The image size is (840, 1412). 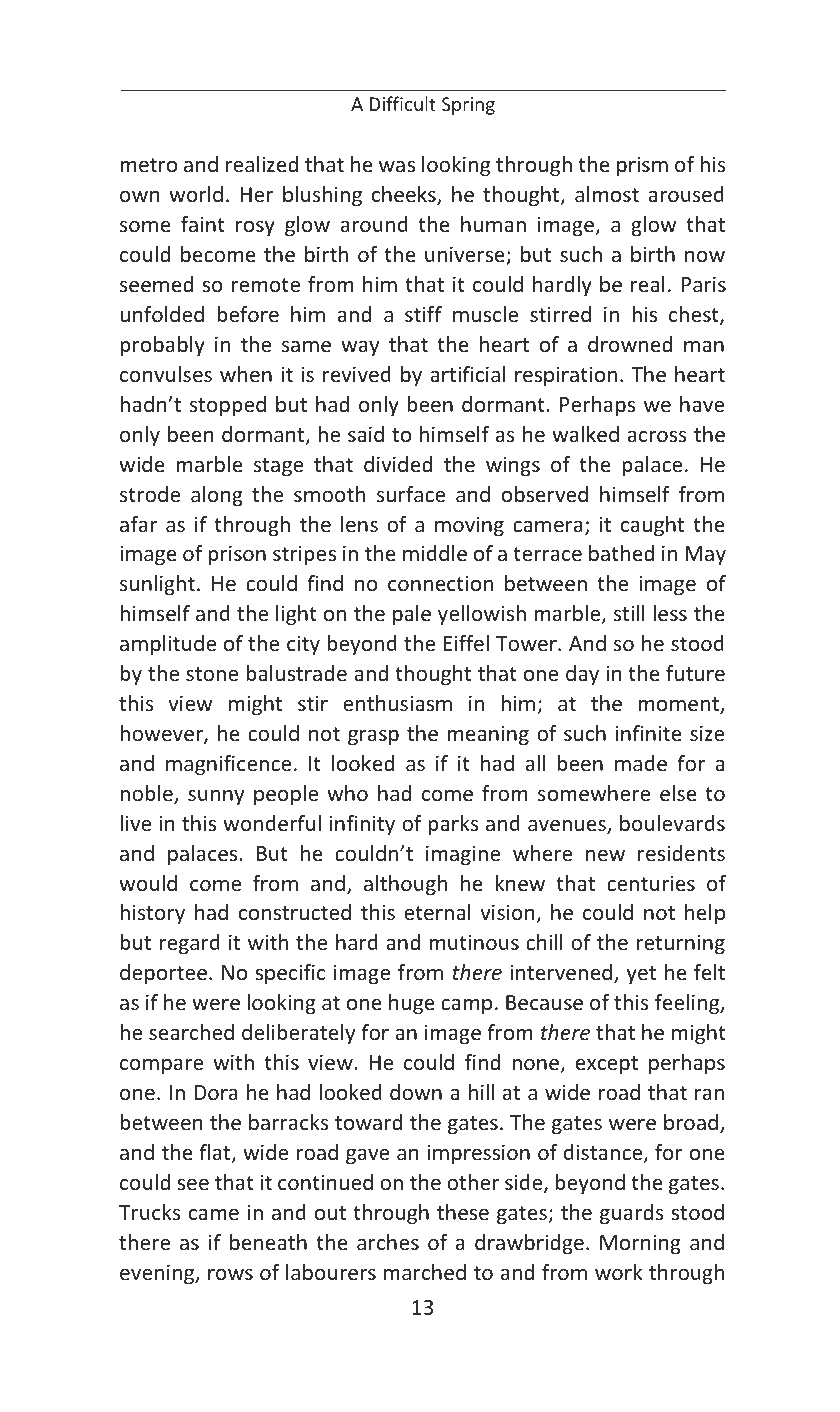 I want to click on regard, so click(x=190, y=944).
